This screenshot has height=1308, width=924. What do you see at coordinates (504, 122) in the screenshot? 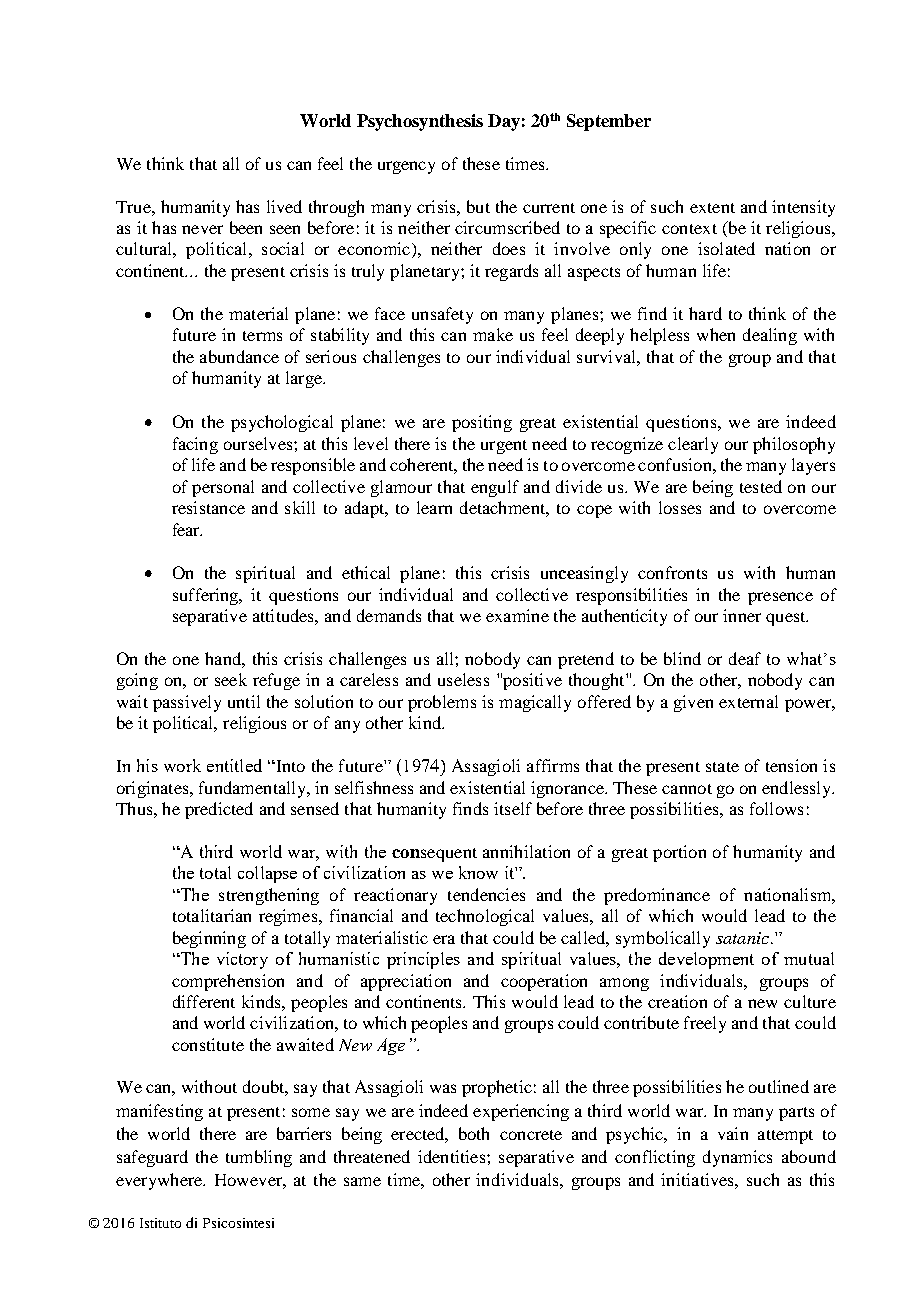
I see `Day` at bounding box center [504, 122].
